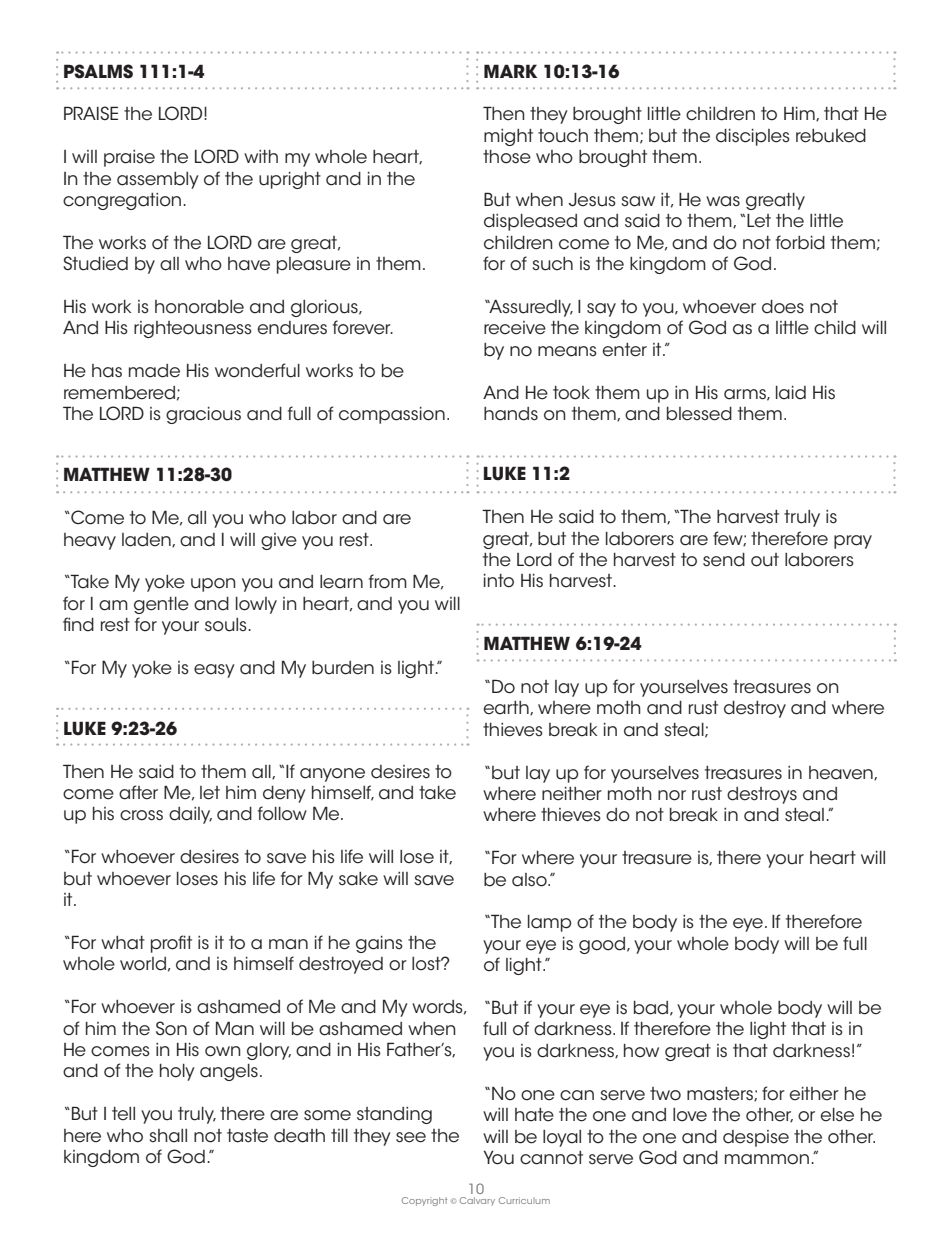 The image size is (952, 1233). What do you see at coordinates (161, 605) in the document?
I see `gentle` at bounding box center [161, 605].
